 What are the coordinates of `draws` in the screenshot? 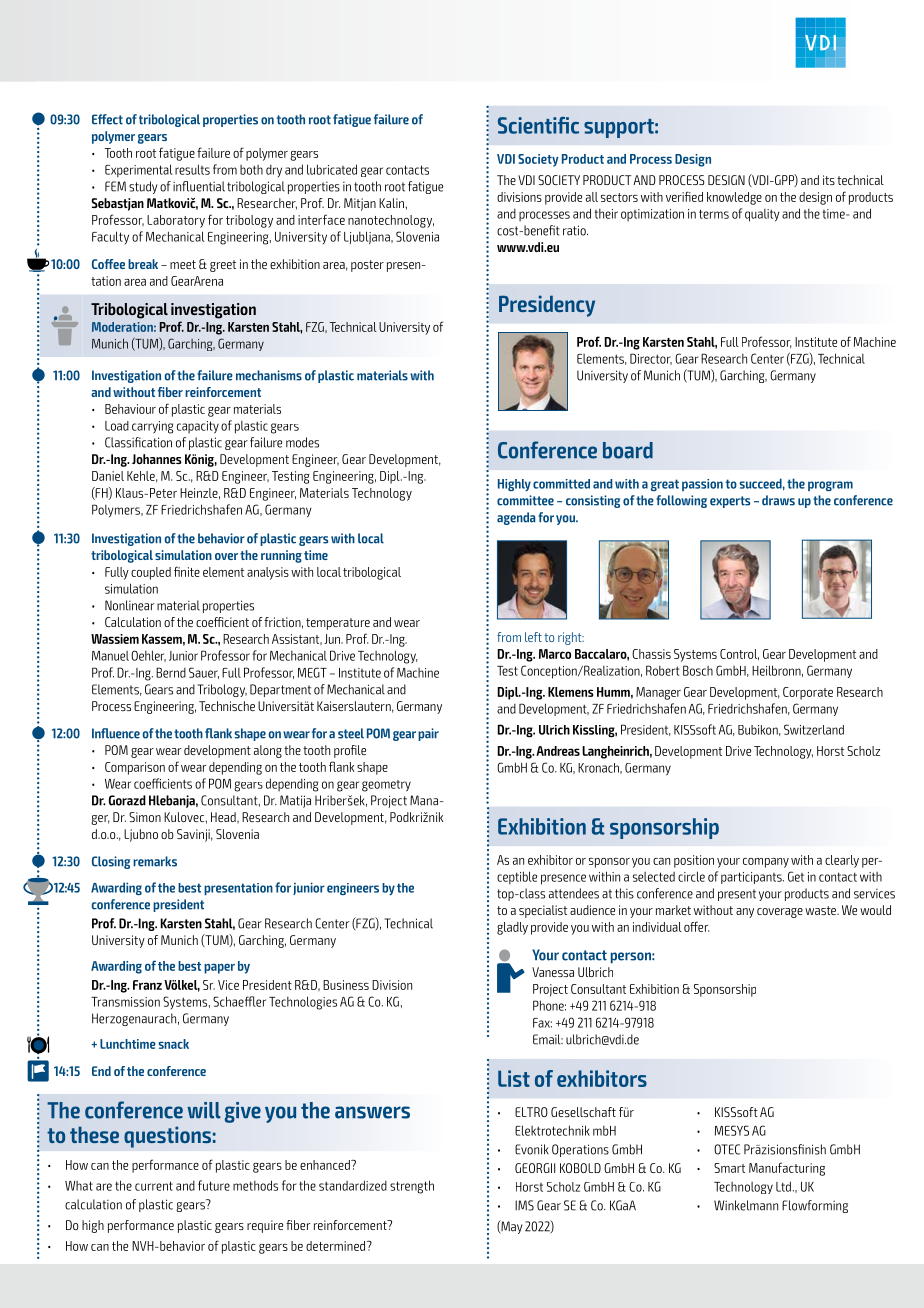 It's located at (778, 500).
